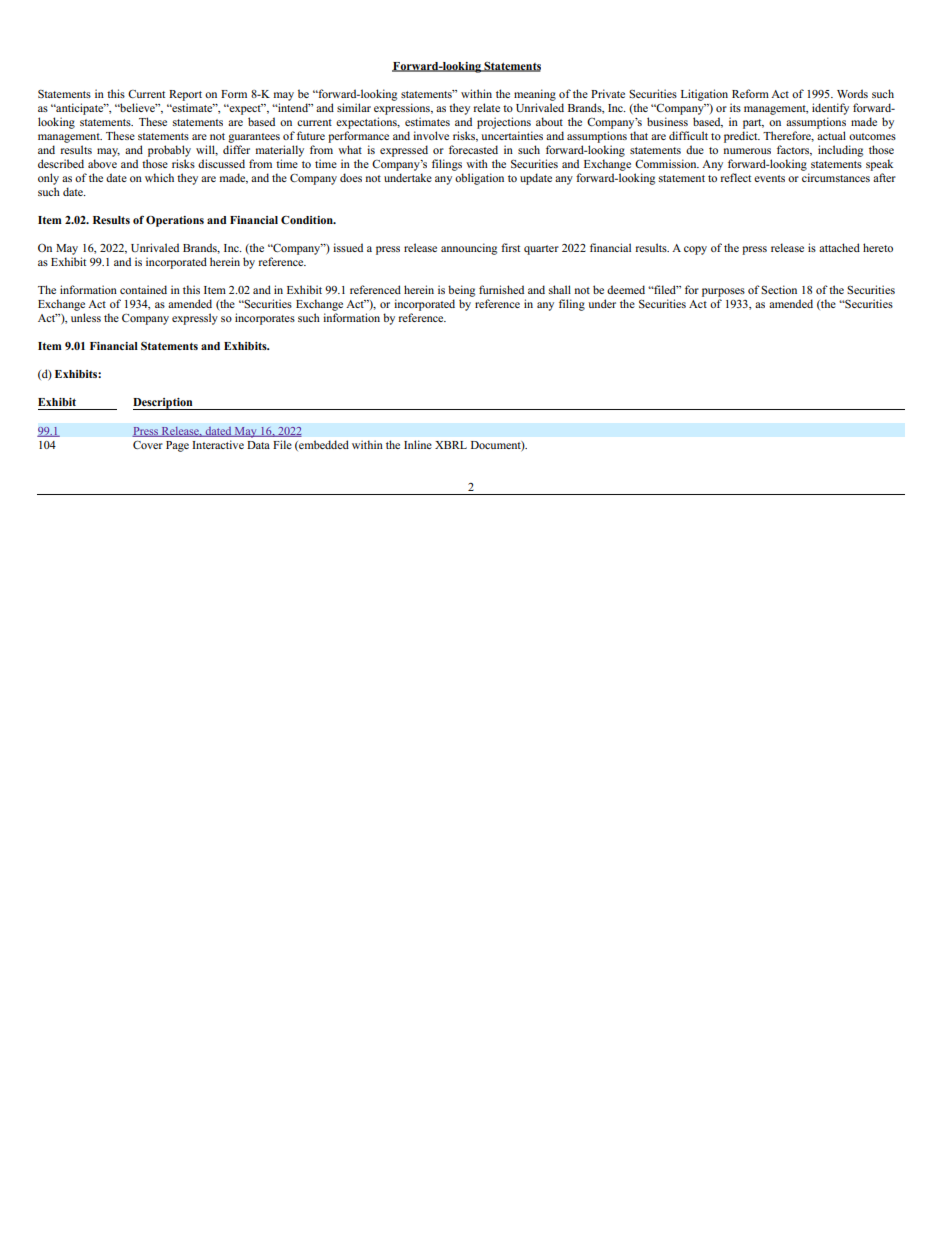 The height and width of the screenshot is (1233, 952). What do you see at coordinates (185, 95) in the screenshot?
I see `Report` at bounding box center [185, 95].
